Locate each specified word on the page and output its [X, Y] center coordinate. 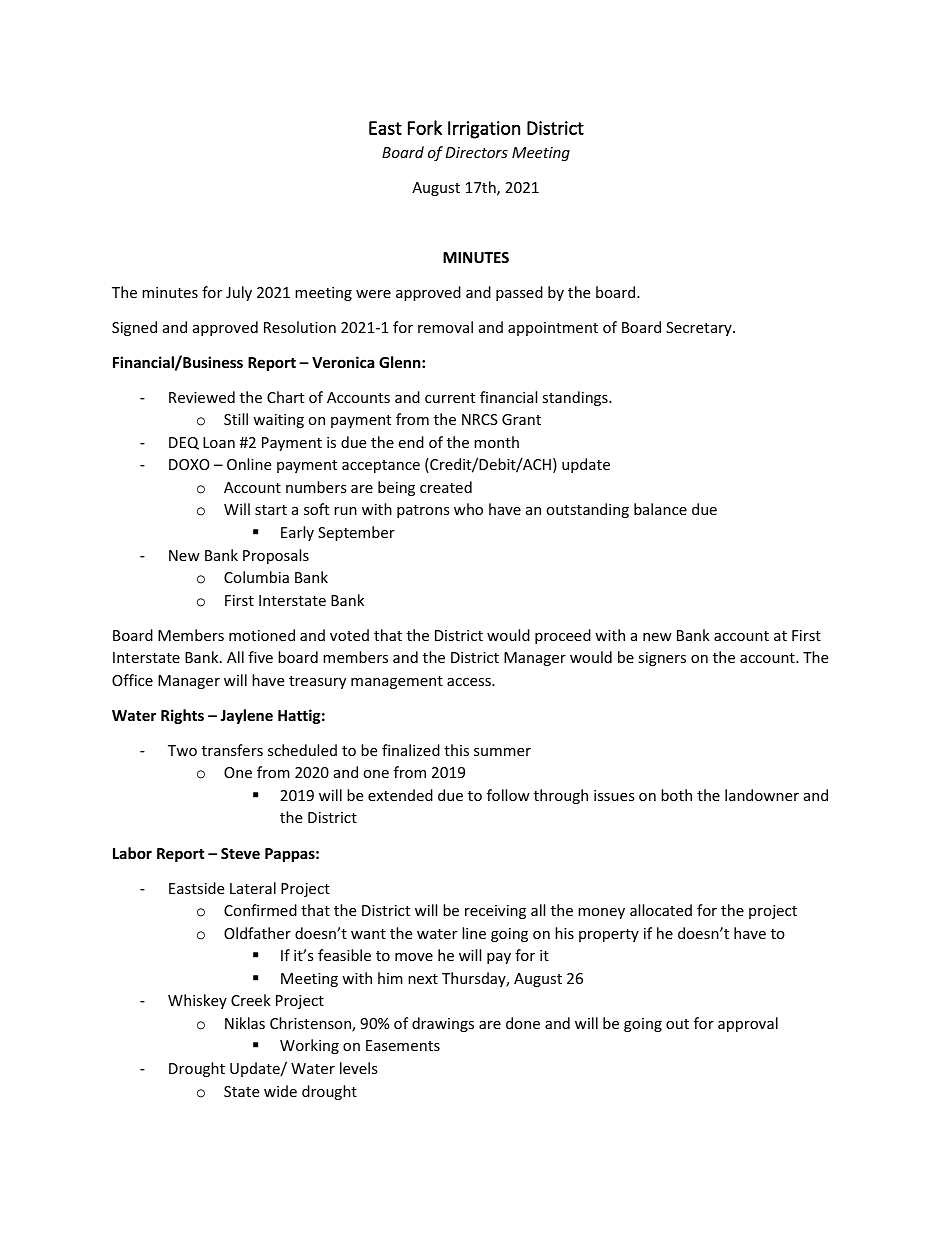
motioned [262, 635]
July [239, 293]
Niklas [245, 1023]
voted [349, 635]
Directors [477, 152]
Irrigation [484, 130]
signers [662, 659]
